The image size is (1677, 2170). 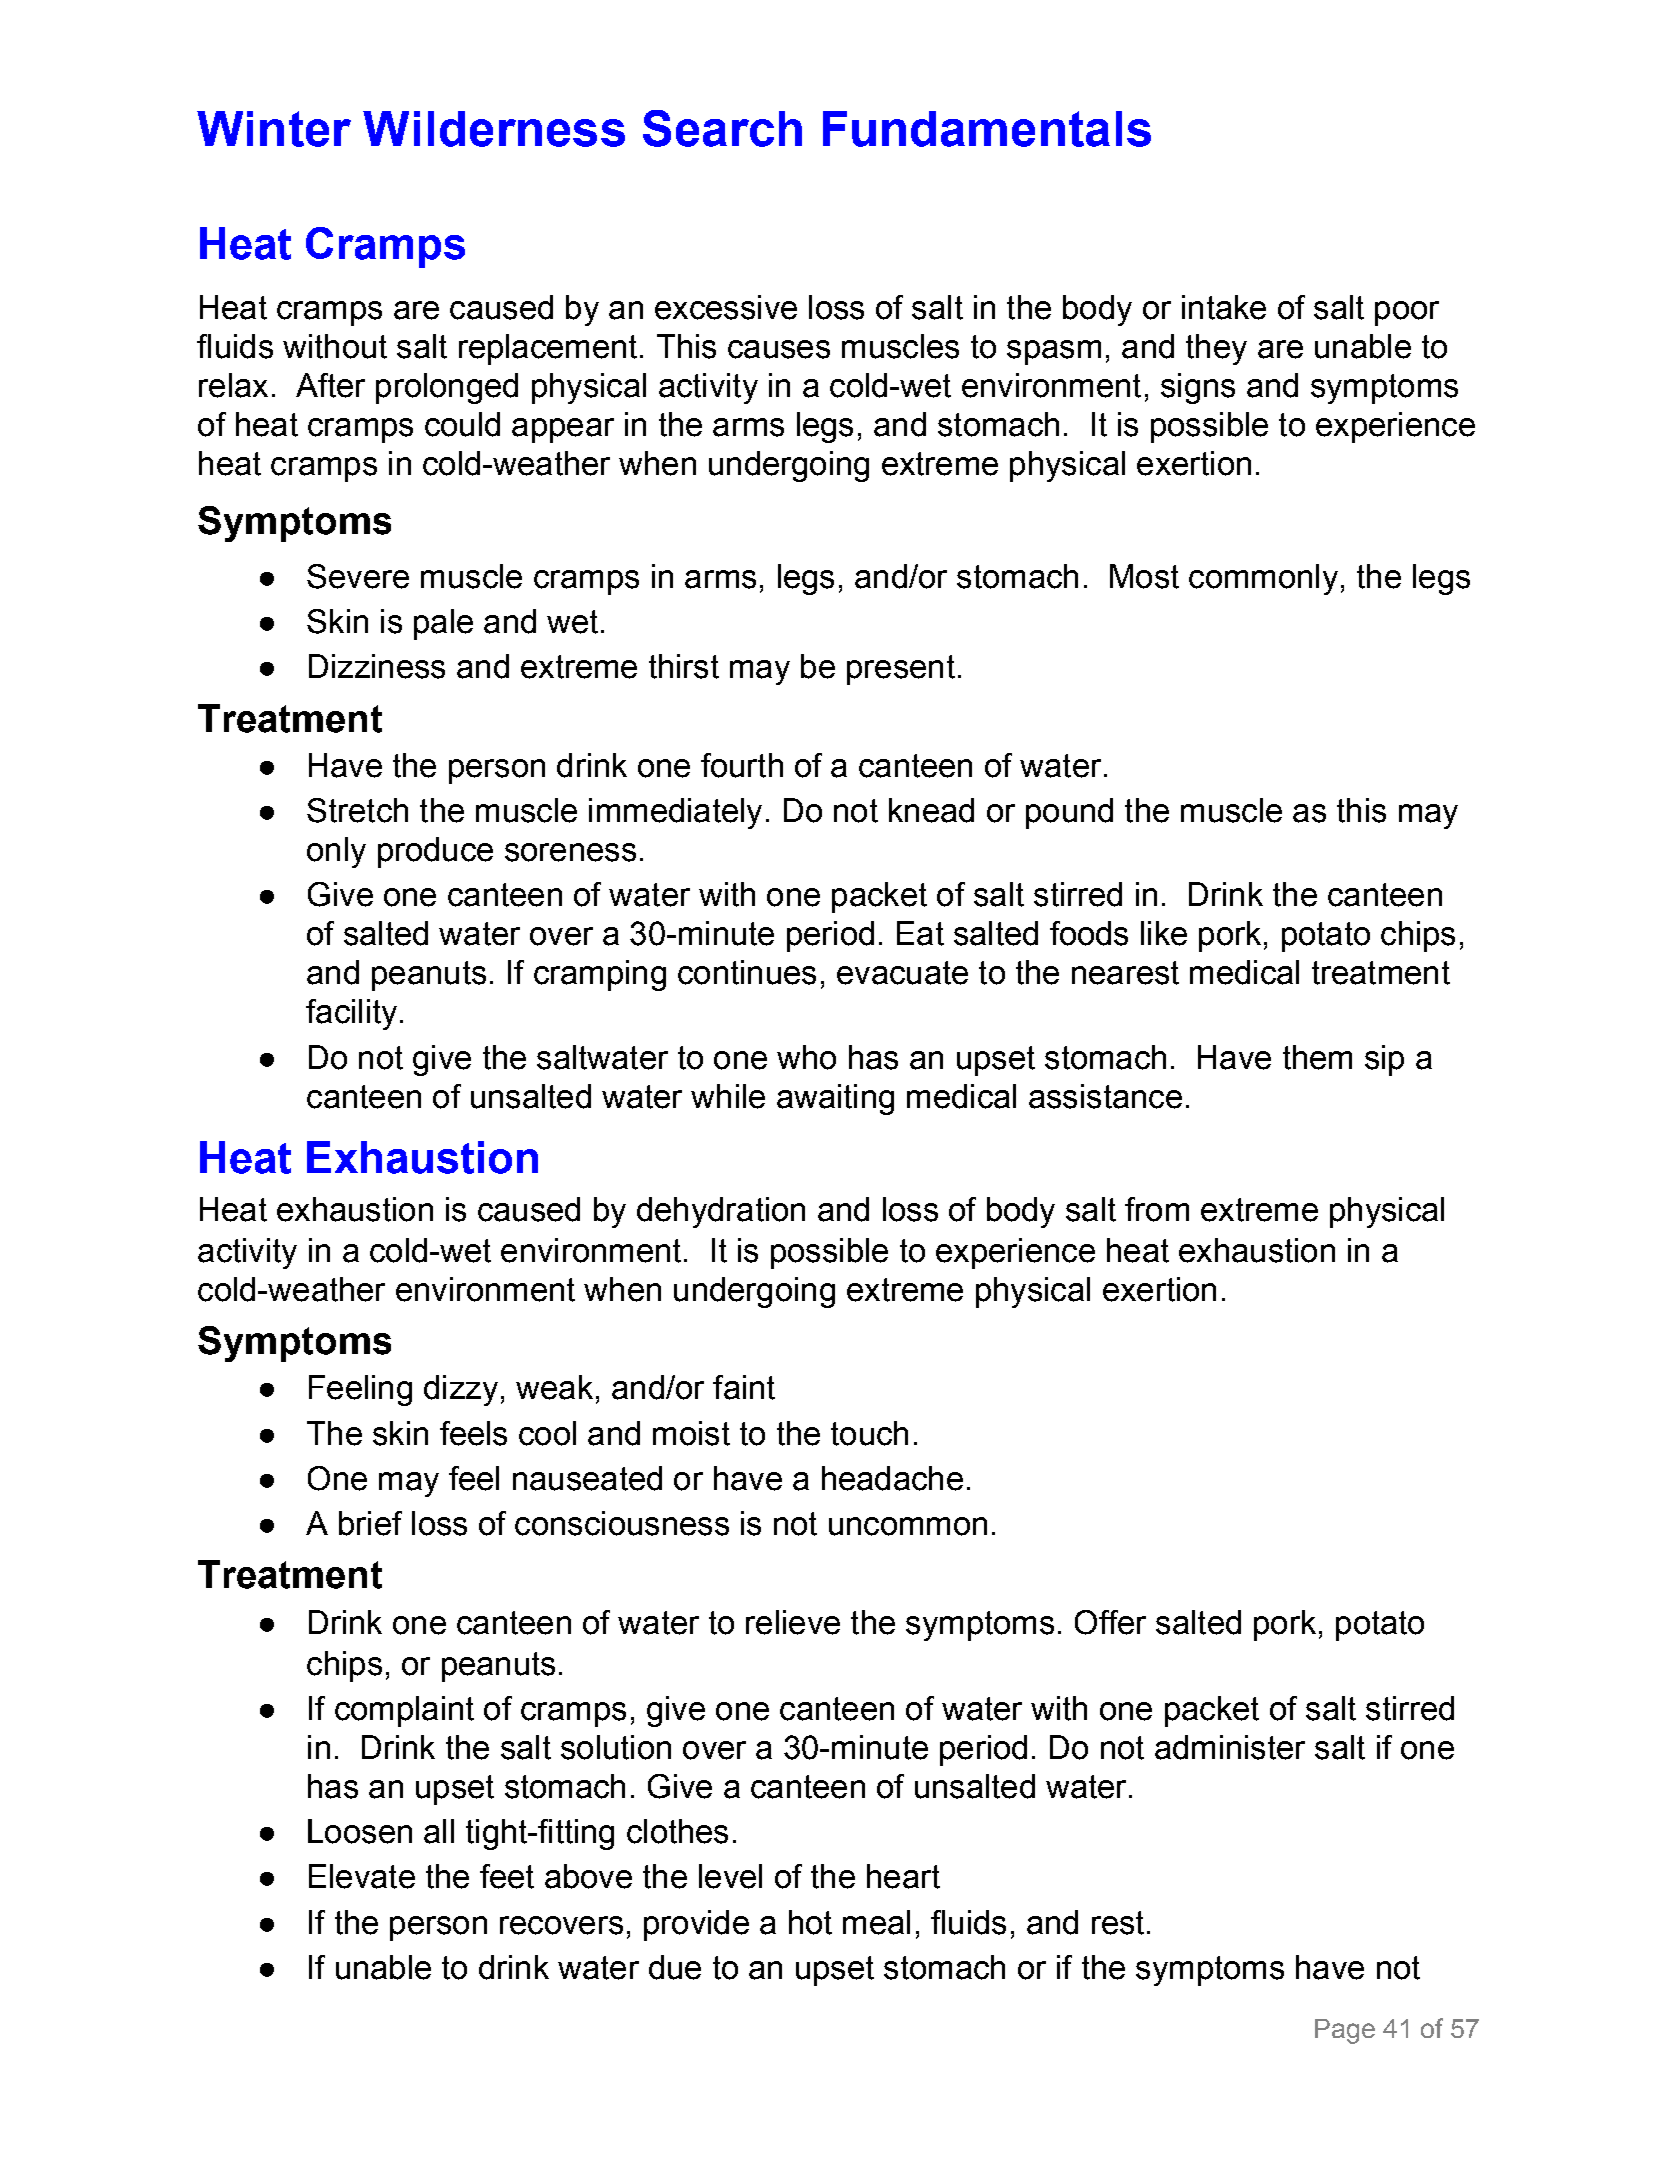 What do you see at coordinates (362, 1876) in the screenshot?
I see `Elevate` at bounding box center [362, 1876].
